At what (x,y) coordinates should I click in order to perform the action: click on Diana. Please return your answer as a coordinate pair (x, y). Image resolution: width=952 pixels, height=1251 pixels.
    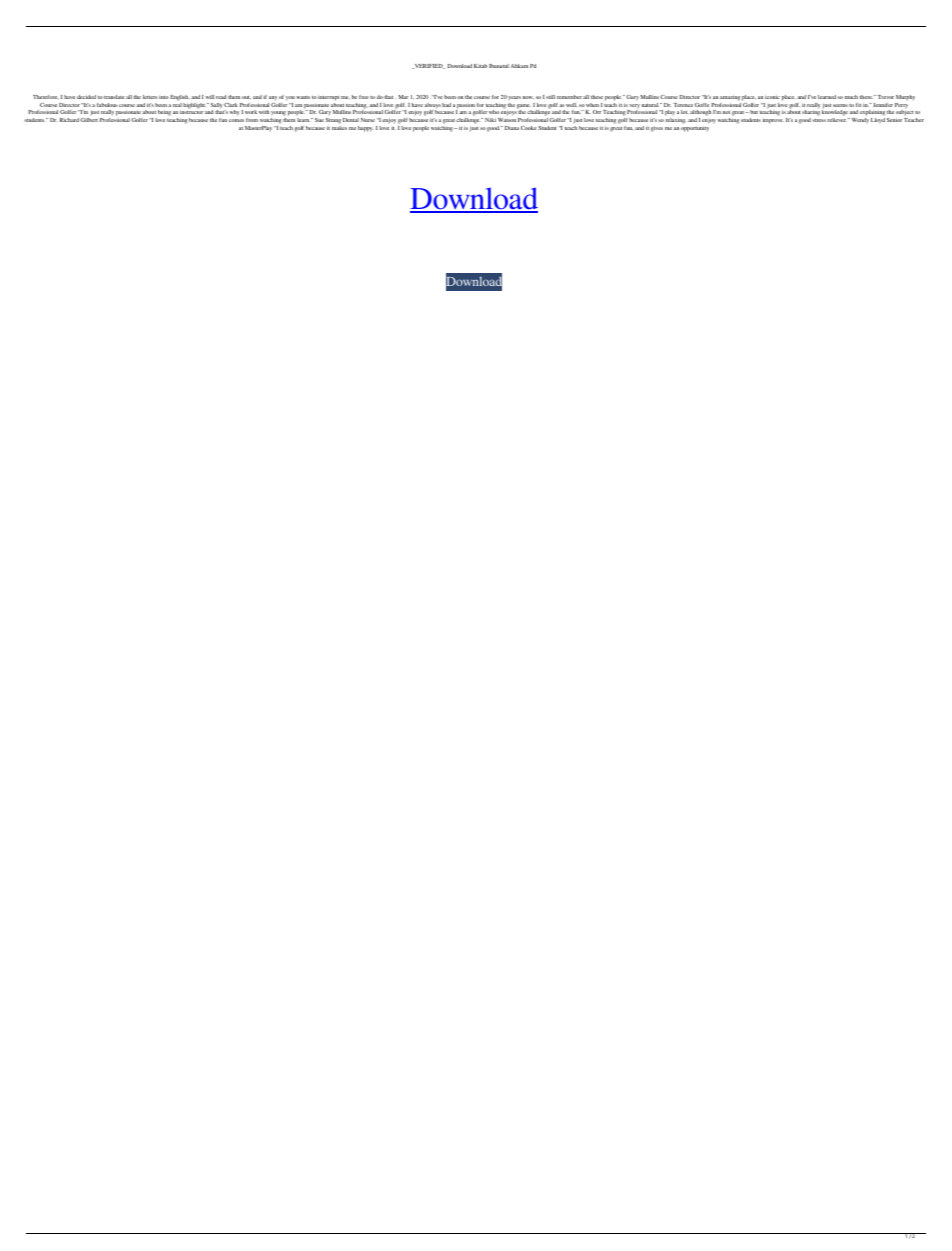
    Looking at the image, I should click on (512, 128).
